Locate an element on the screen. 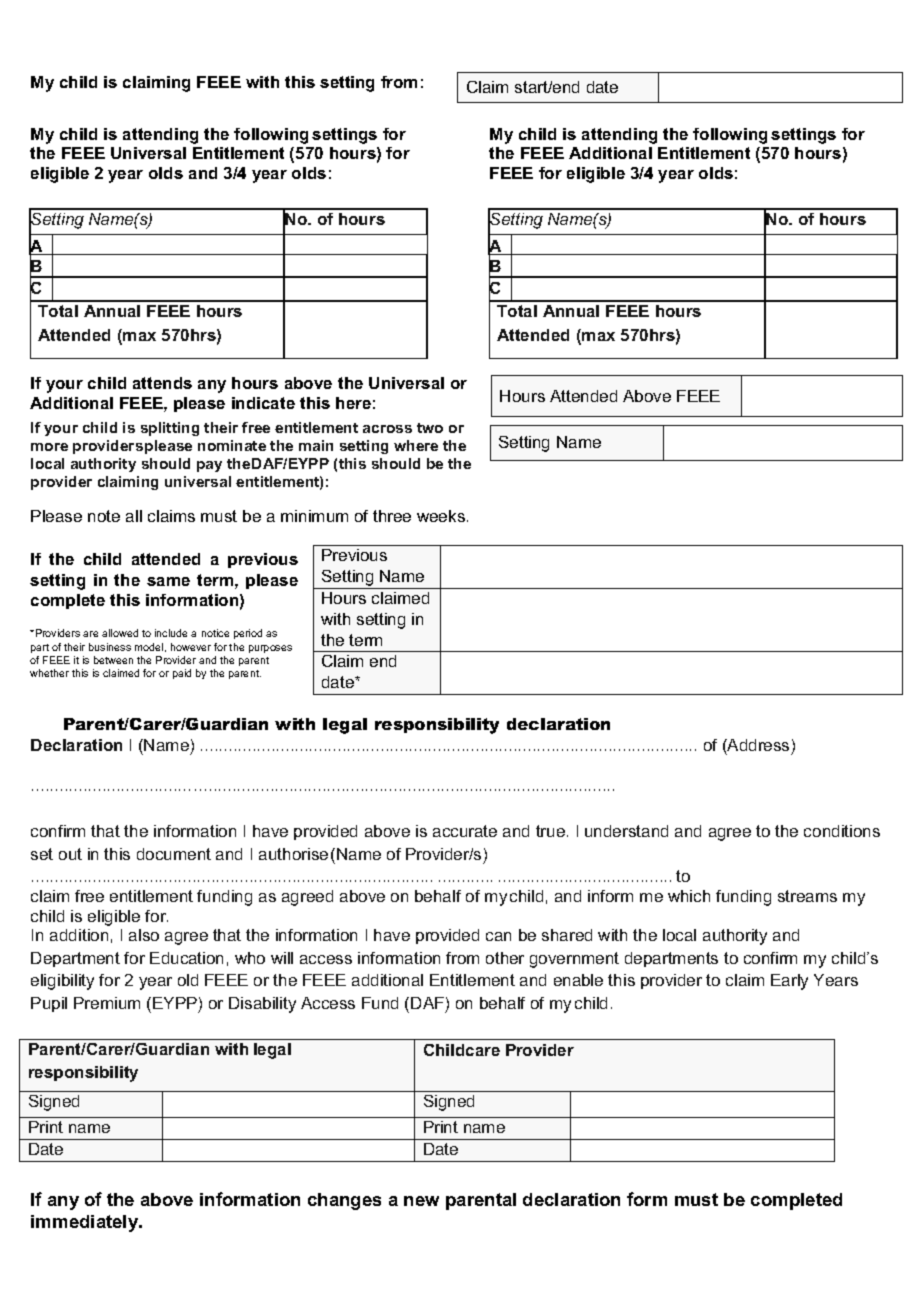 The width and height of the screenshot is (924, 1308). across is located at coordinates (387, 429).
